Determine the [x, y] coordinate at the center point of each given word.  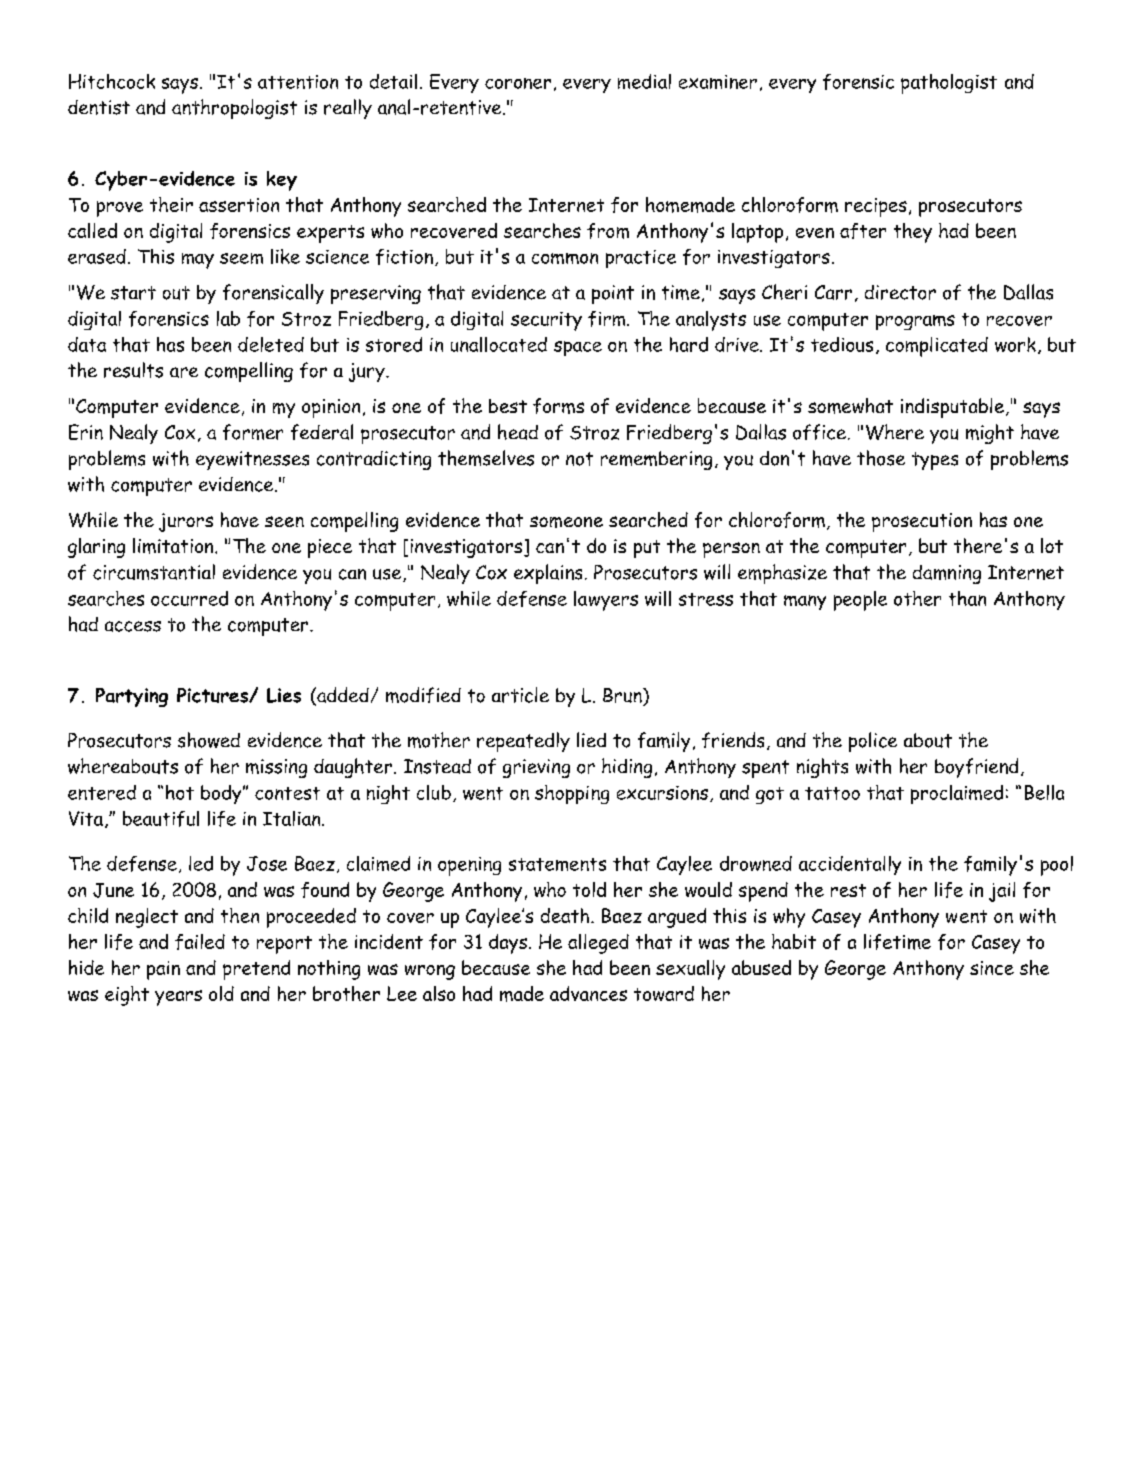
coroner [518, 83]
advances [588, 993]
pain [163, 970]
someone [566, 522]
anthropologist [234, 109]
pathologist [949, 84]
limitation [174, 546]
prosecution [922, 522]
